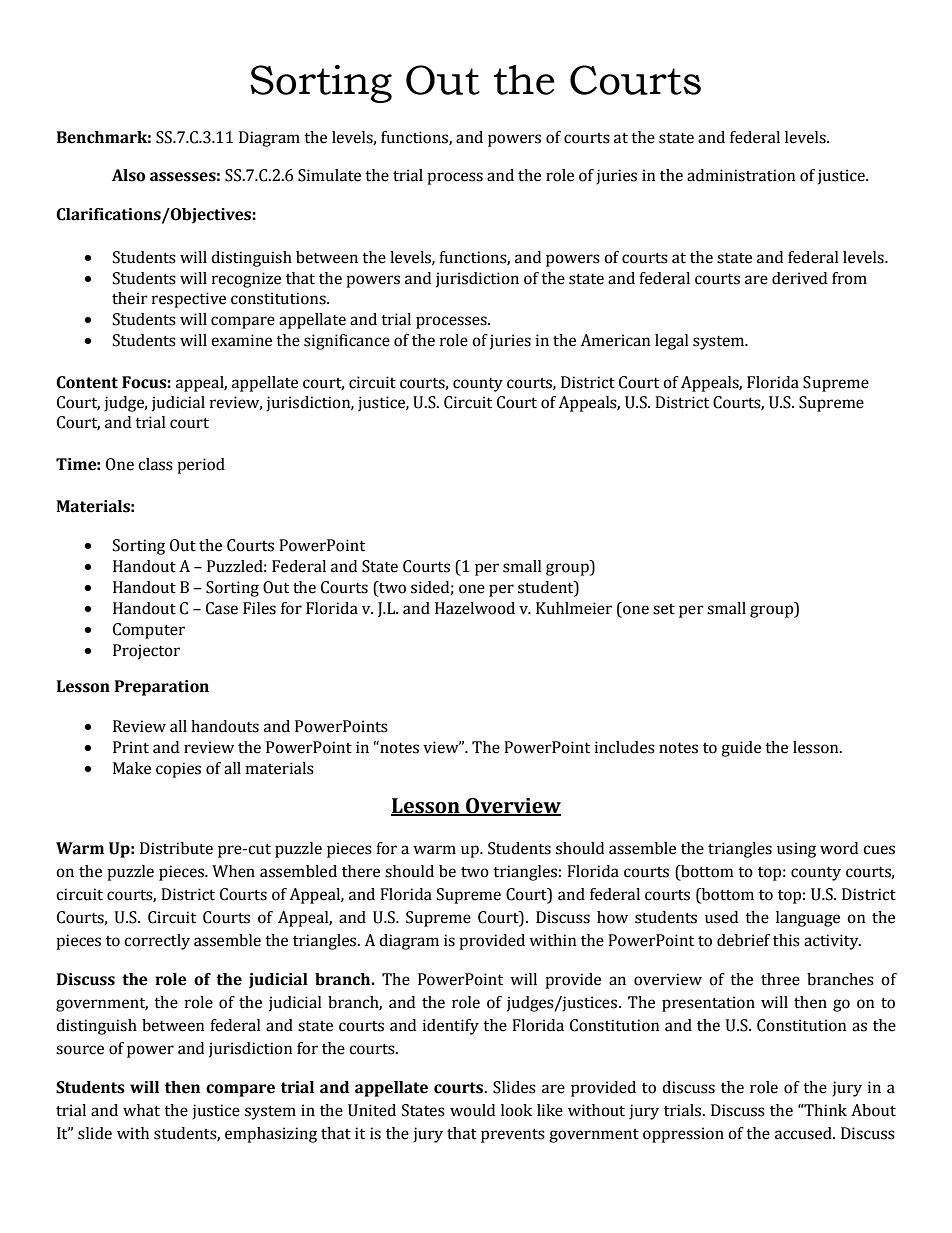 Image resolution: width=952 pixels, height=1233 pixels. Describe the element at coordinates (472, 1110) in the image. I see `would` at that location.
